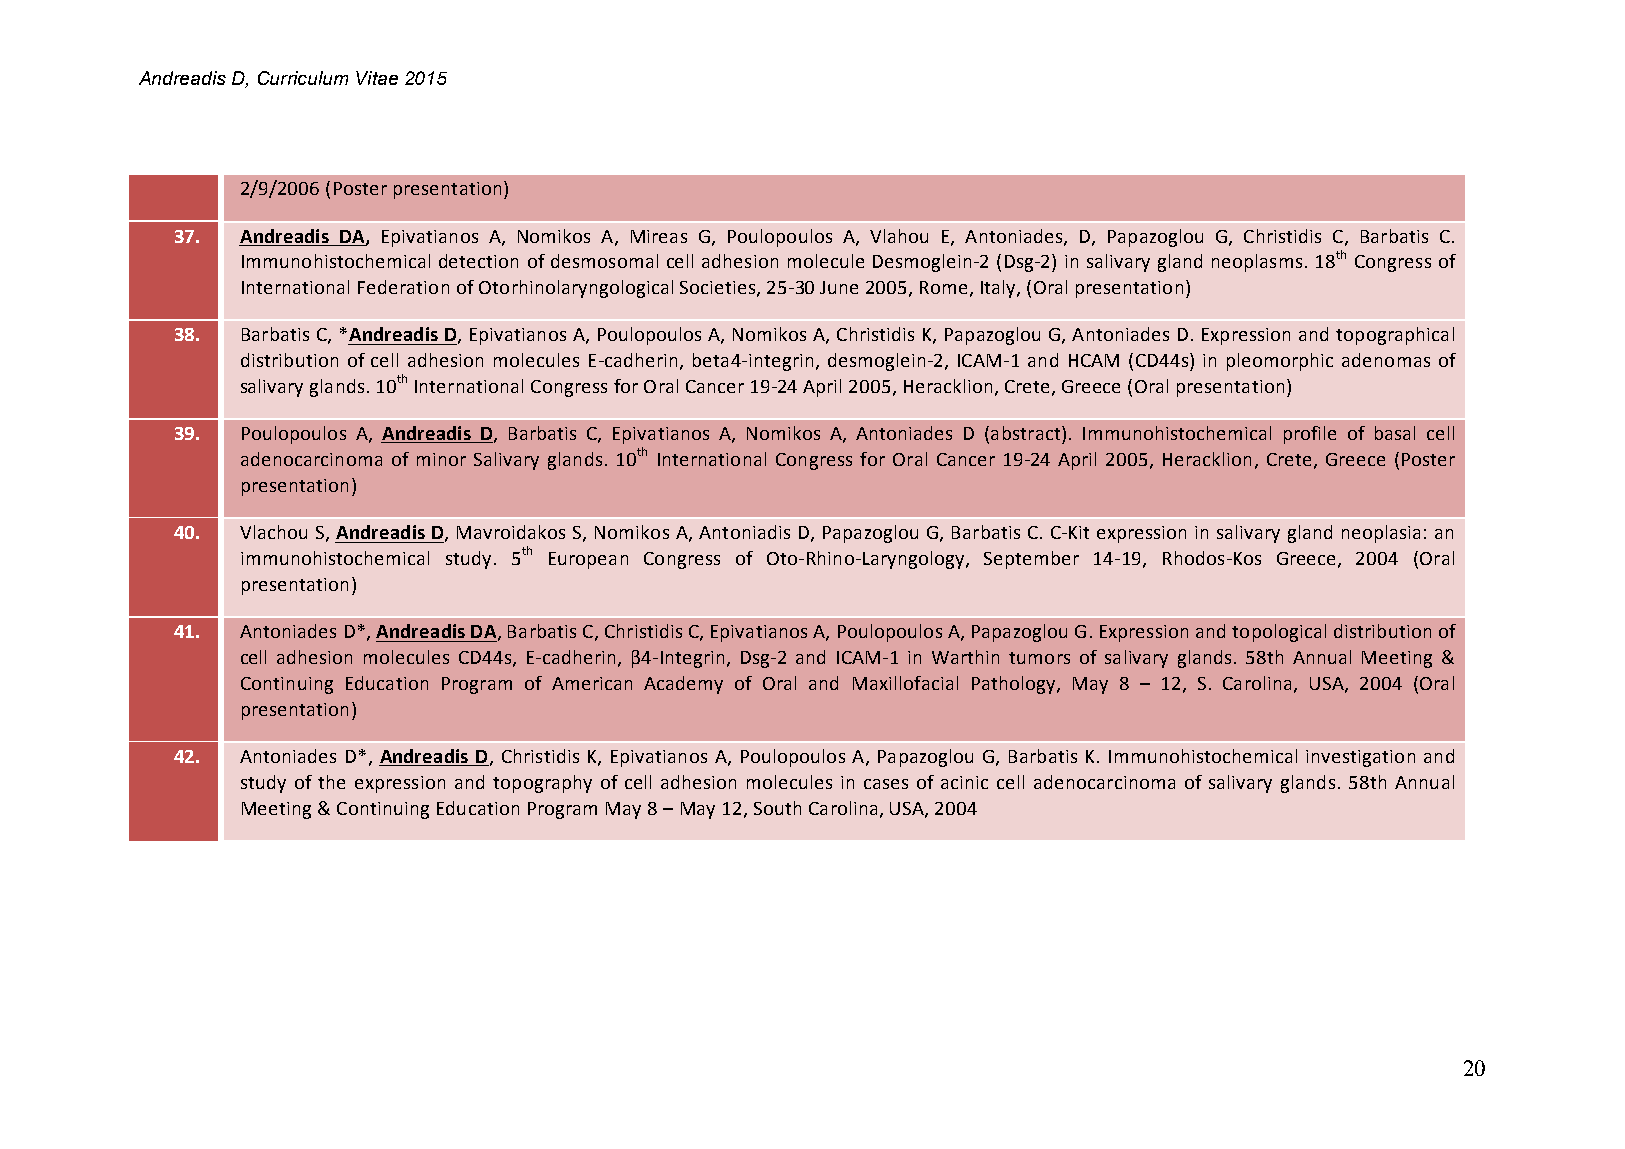 The width and height of the document is (1625, 1149). What do you see at coordinates (1386, 360) in the document?
I see `adenomas` at bounding box center [1386, 360].
